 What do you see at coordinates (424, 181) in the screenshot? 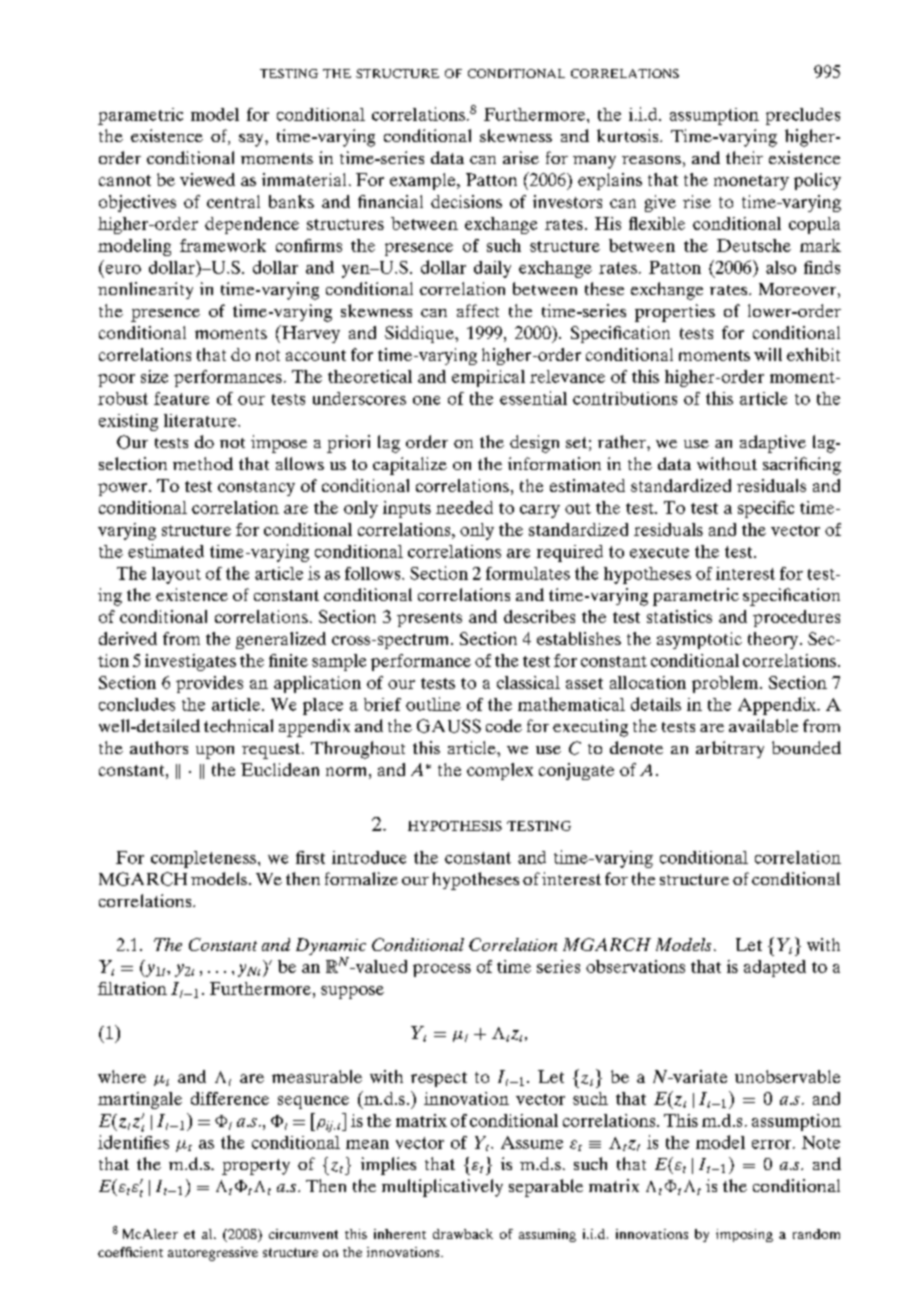
I see `example` at bounding box center [424, 181].
